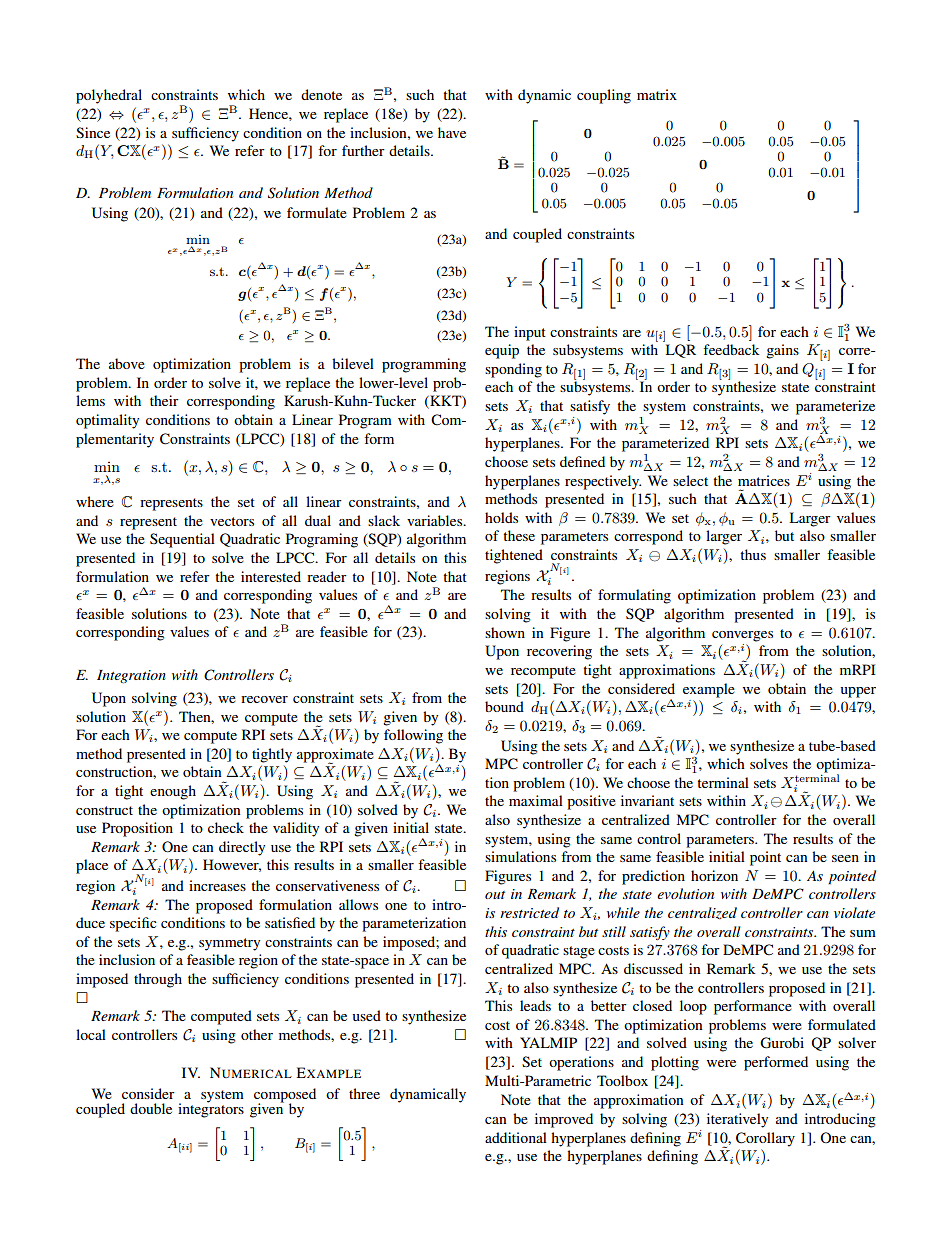 This screenshot has height=1233, width=952. What do you see at coordinates (564, 1120) in the screenshot?
I see `improved` at bounding box center [564, 1120].
